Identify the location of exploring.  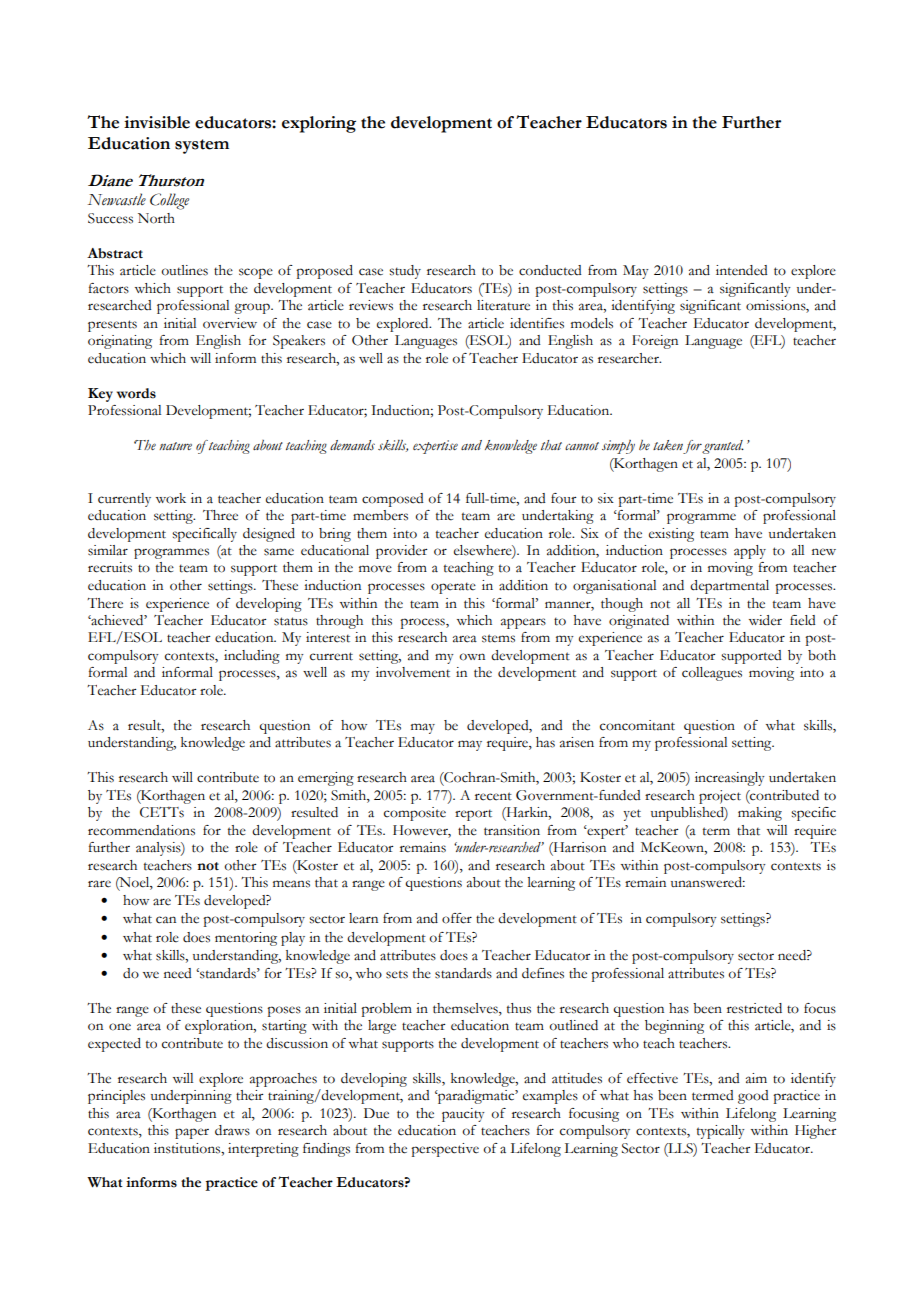
(319, 124).
